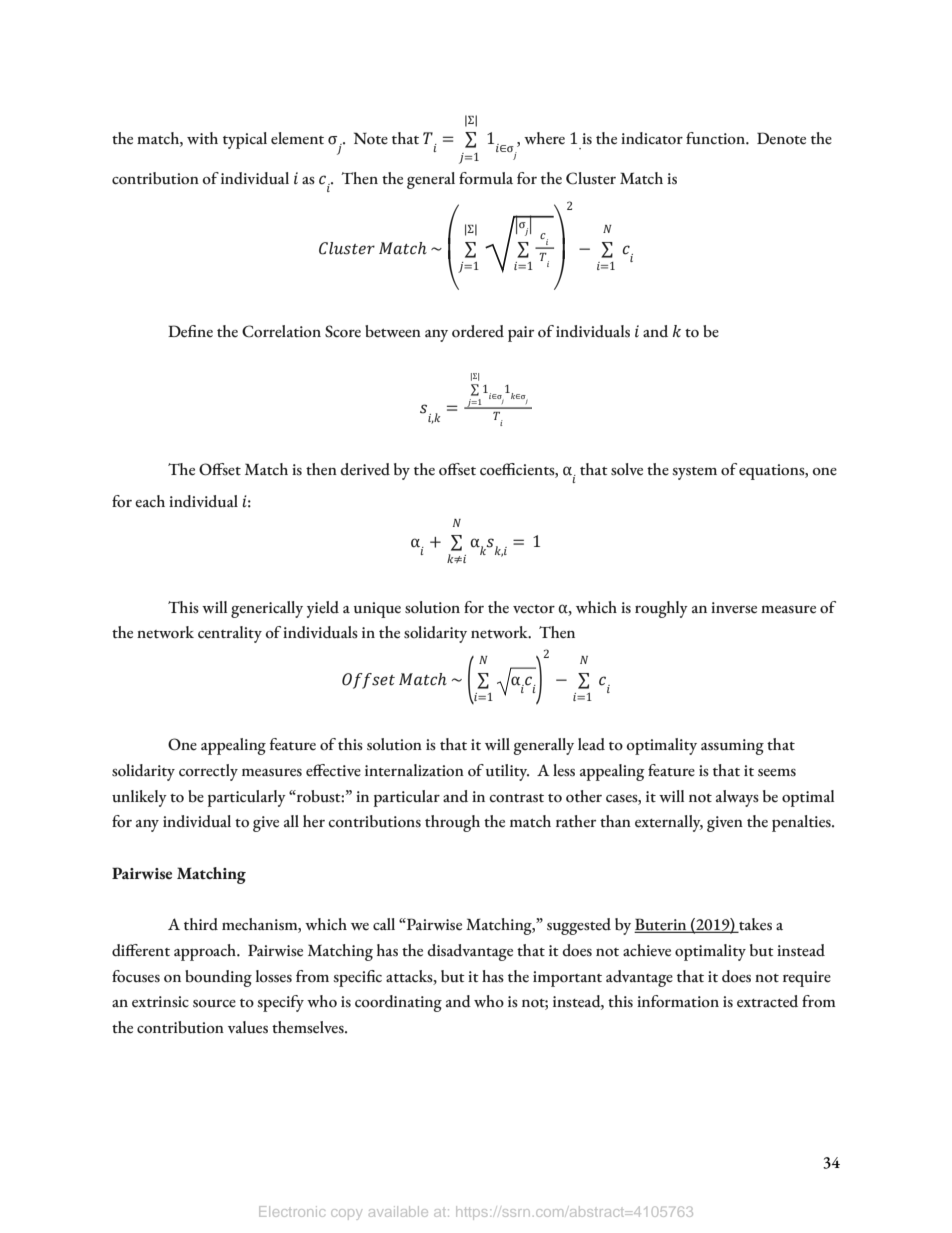 The width and height of the image is (952, 1233). Describe the element at coordinates (230, 634) in the image. I see `centrality` at that location.
